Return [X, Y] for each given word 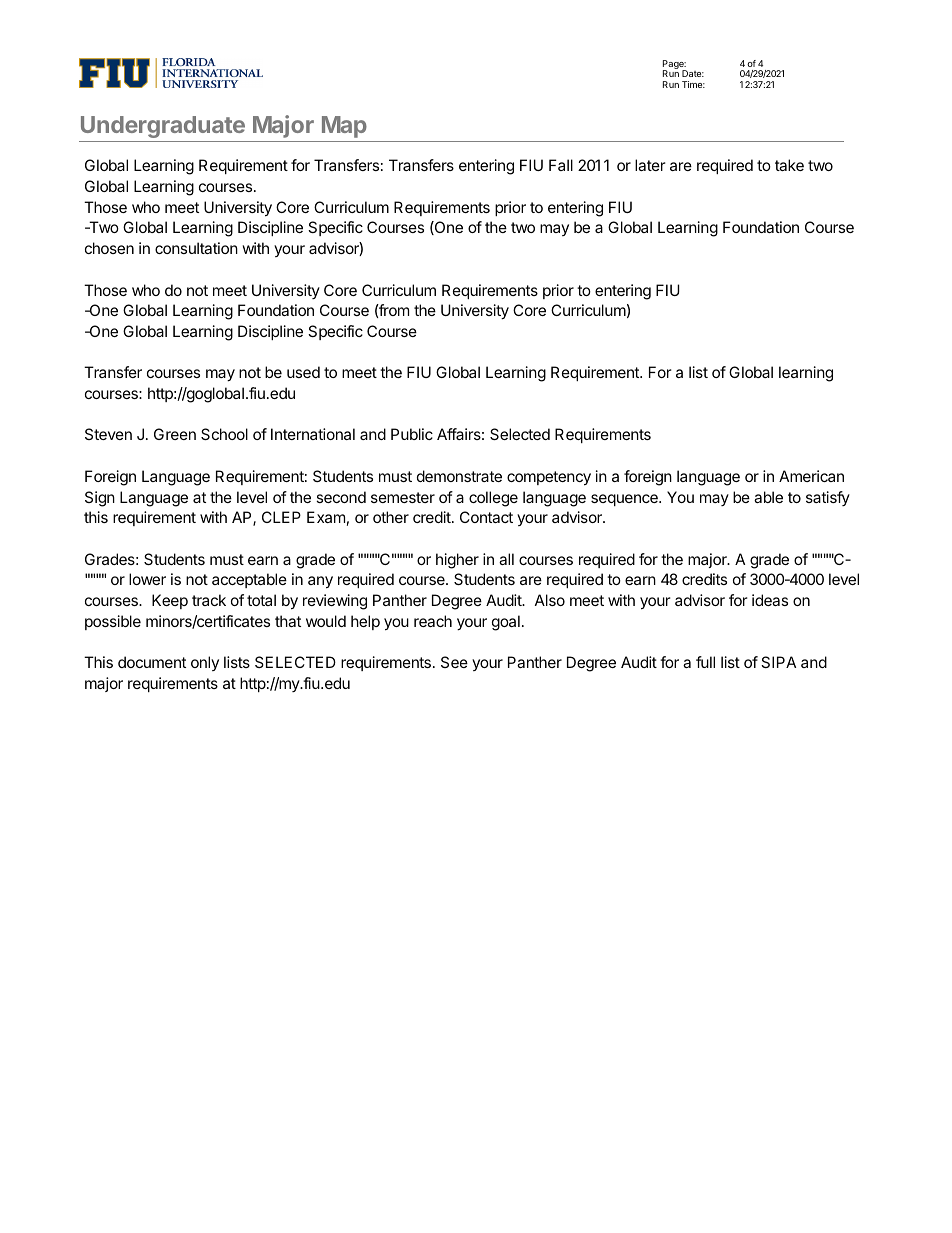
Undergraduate [163, 127]
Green [175, 434]
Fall [561, 165]
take [789, 165]
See [454, 662]
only [205, 663]
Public [412, 434]
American [811, 476]
